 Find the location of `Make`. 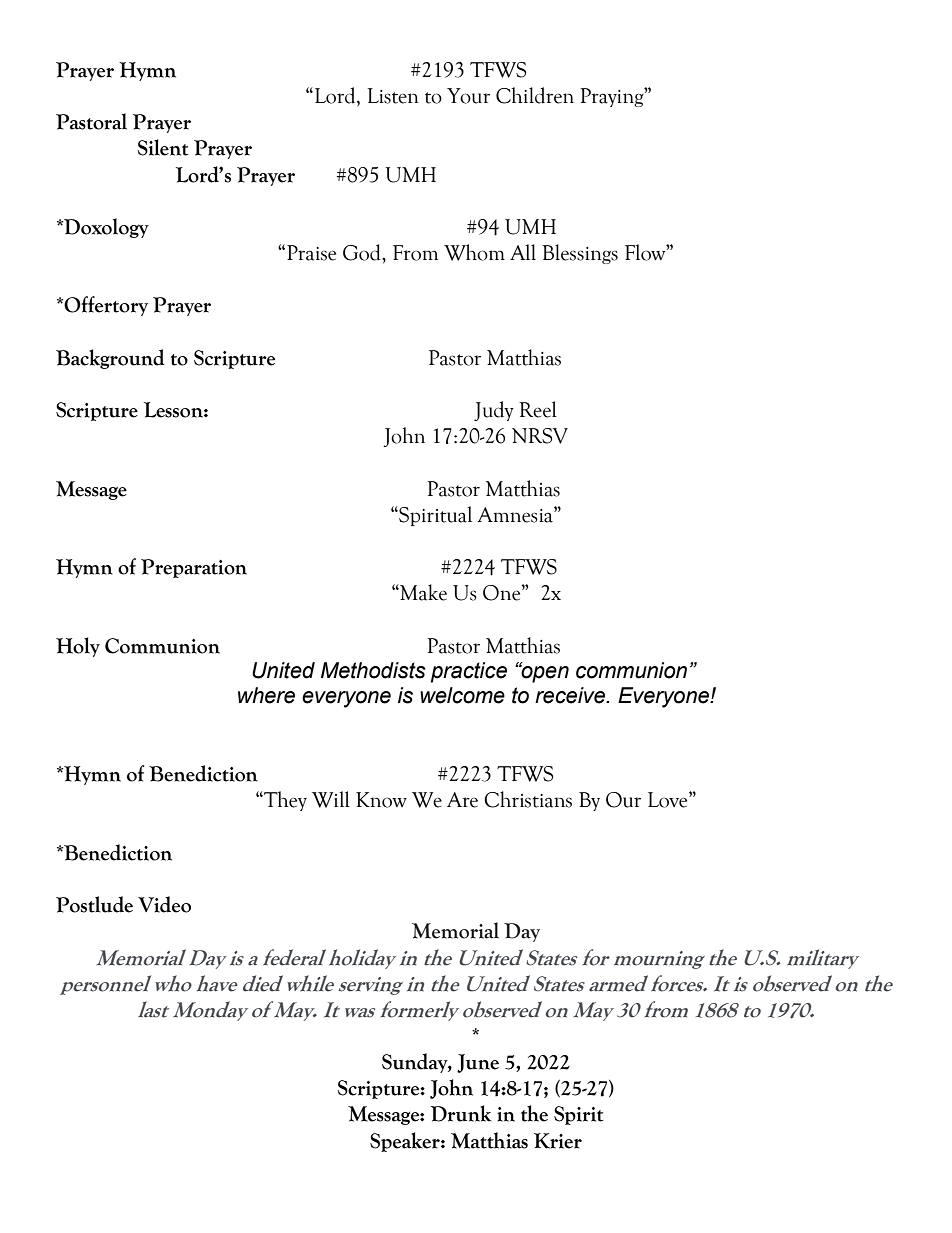

Make is located at coordinates (422, 592).
